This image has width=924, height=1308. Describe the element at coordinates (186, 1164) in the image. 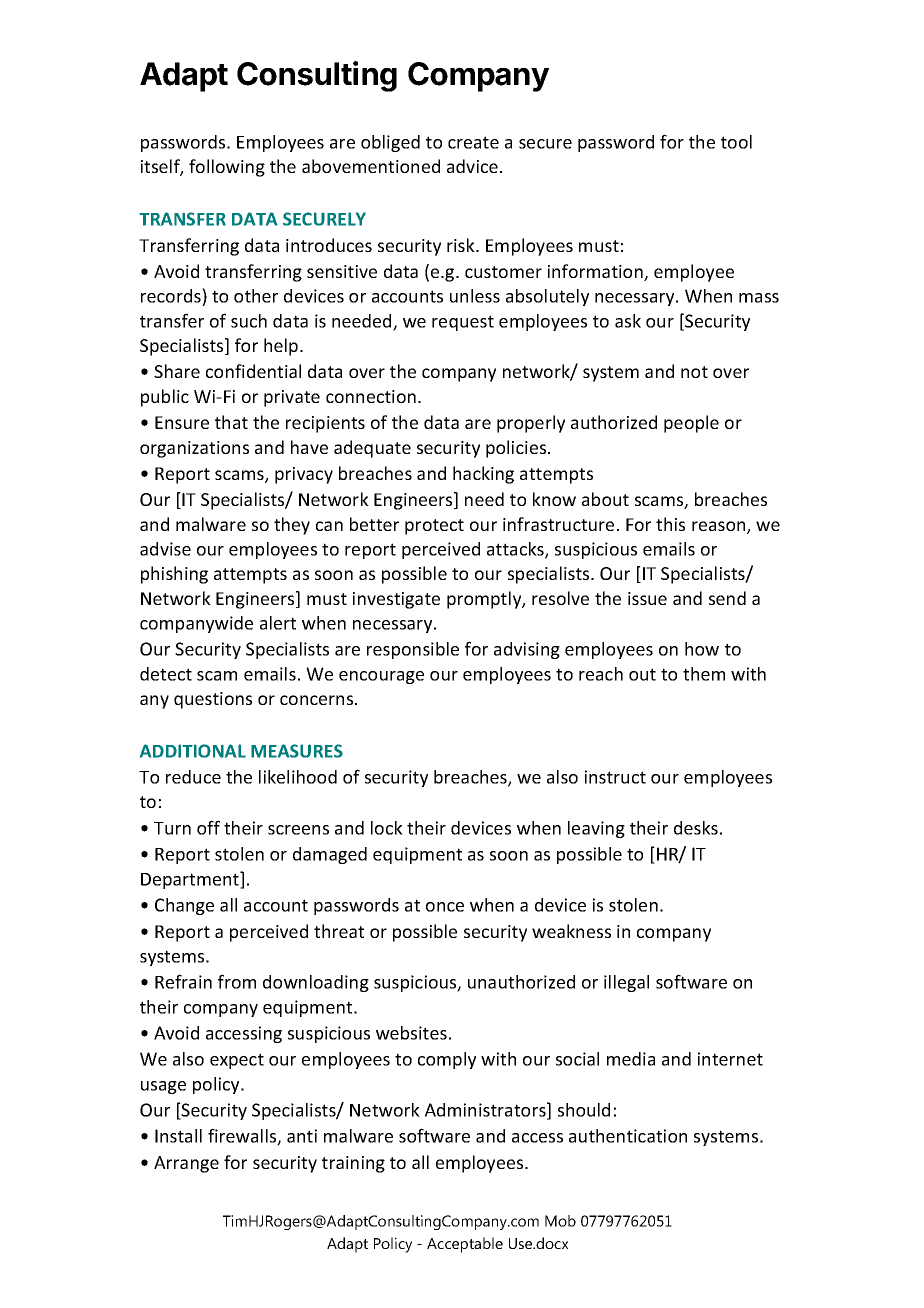

I see `Arrange` at that location.
